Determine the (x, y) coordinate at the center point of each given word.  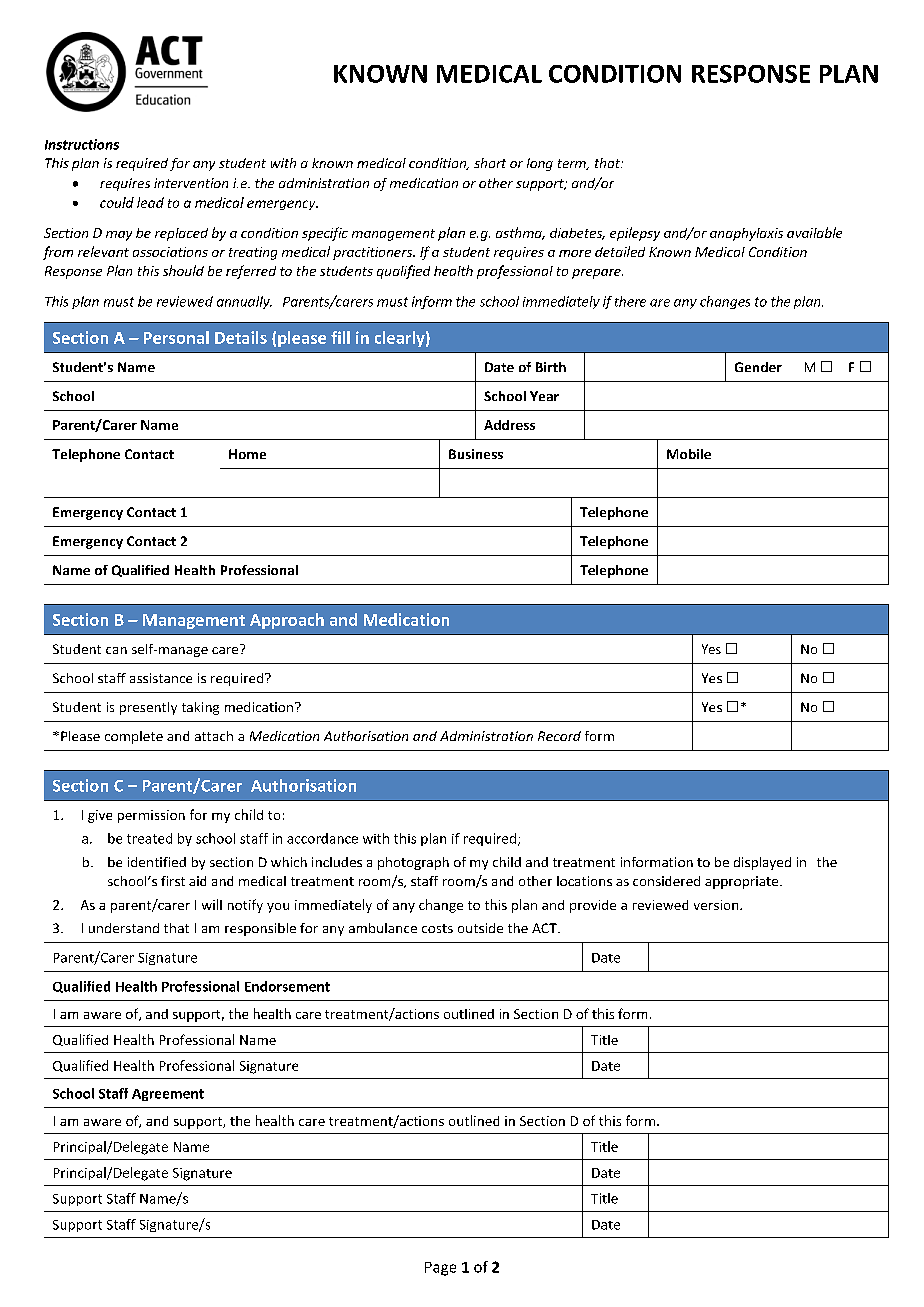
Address (509, 425)
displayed (762, 863)
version (717, 905)
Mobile (689, 454)
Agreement (168, 1095)
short (490, 163)
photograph (413, 863)
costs (437, 928)
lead (150, 202)
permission (151, 816)
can (116, 650)
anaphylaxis (746, 234)
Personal (176, 337)
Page (440, 1269)
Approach (287, 621)
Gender (758, 367)
